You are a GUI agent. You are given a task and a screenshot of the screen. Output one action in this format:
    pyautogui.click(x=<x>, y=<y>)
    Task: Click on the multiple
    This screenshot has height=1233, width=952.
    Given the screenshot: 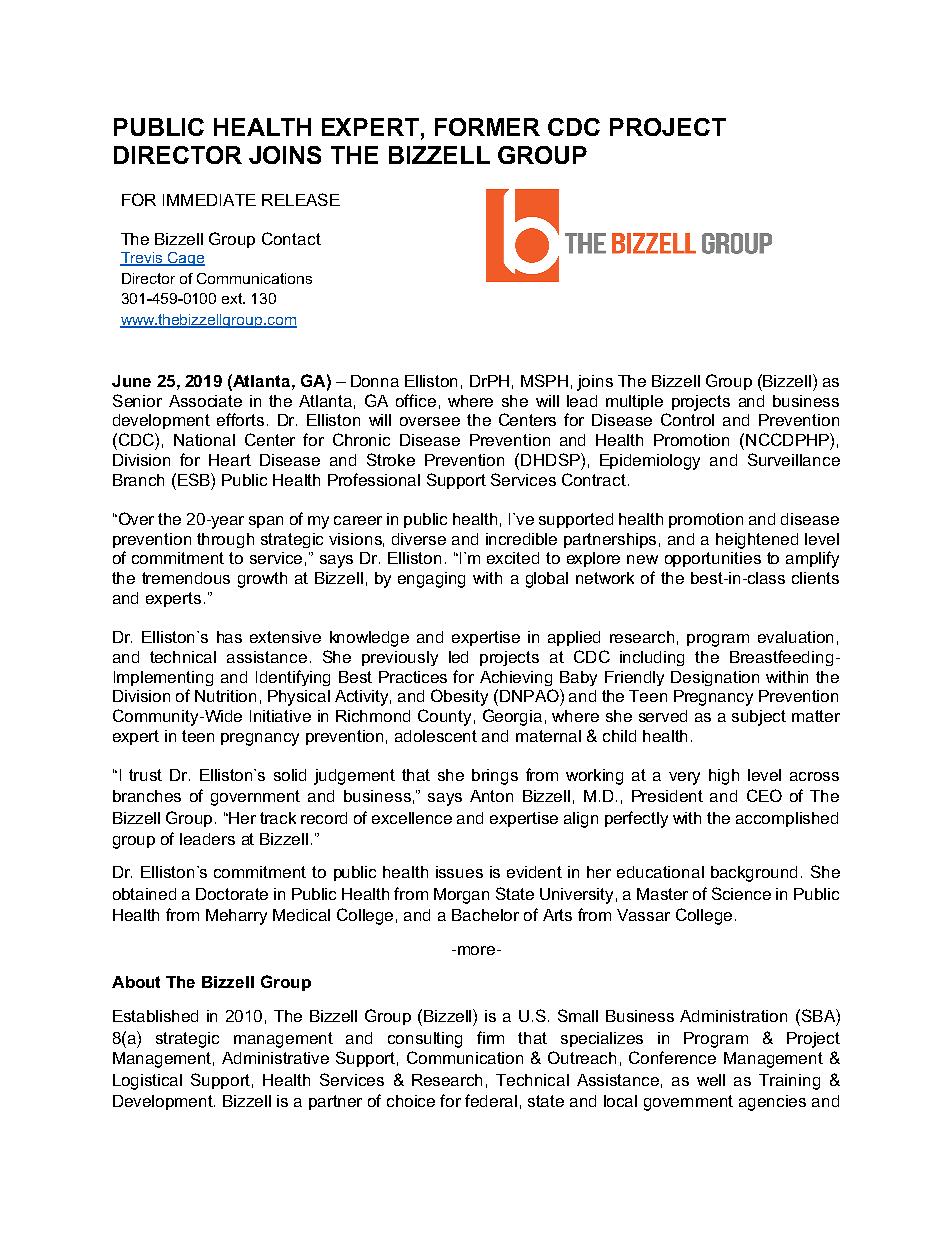 What is the action you would take?
    pyautogui.click(x=634, y=402)
